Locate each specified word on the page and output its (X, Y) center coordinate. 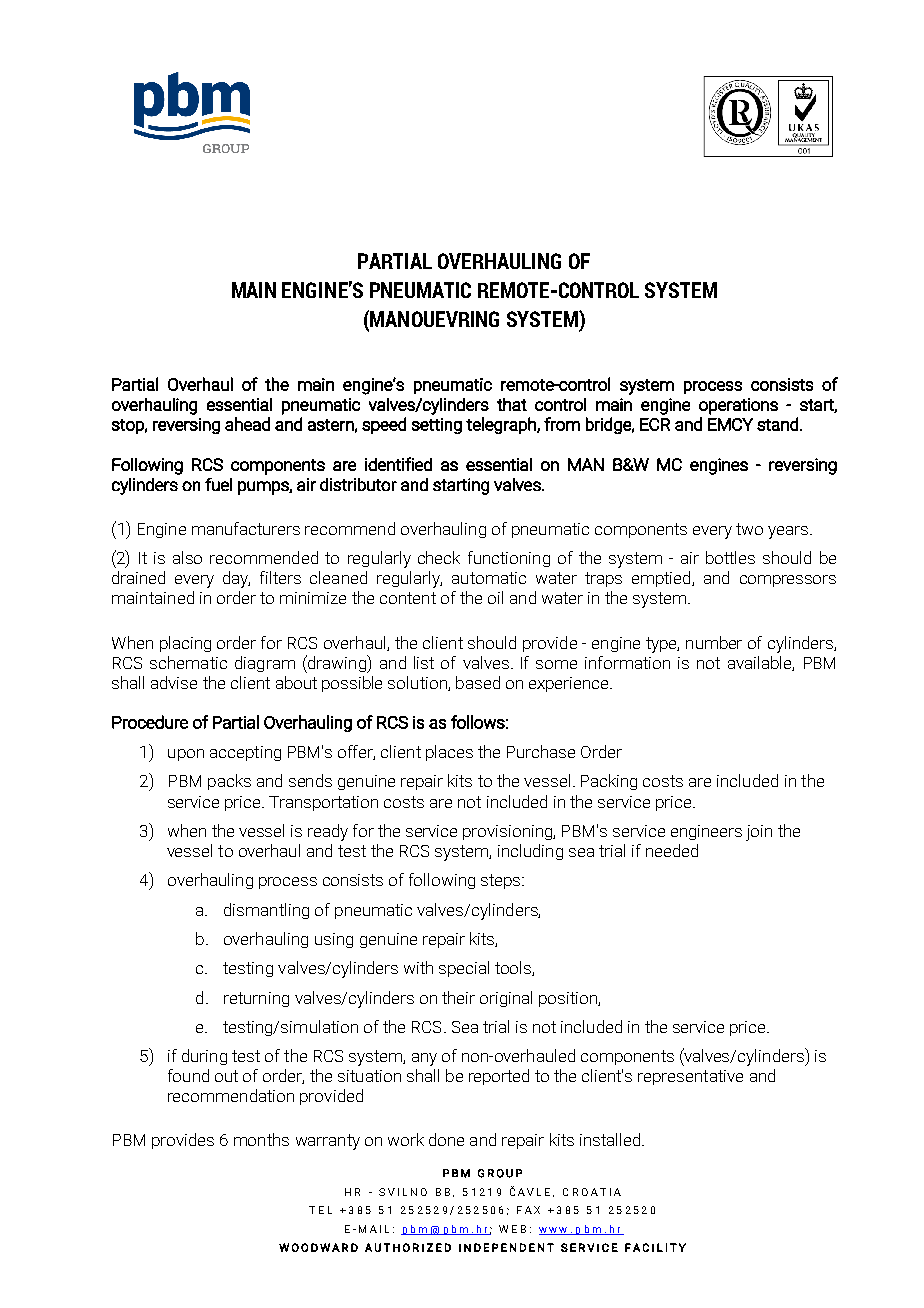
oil (495, 597)
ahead (247, 424)
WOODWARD (318, 1247)
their (458, 997)
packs (229, 782)
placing (185, 644)
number (714, 642)
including (530, 852)
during (204, 1057)
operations (738, 406)
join (759, 833)
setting (437, 426)
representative (690, 1077)
